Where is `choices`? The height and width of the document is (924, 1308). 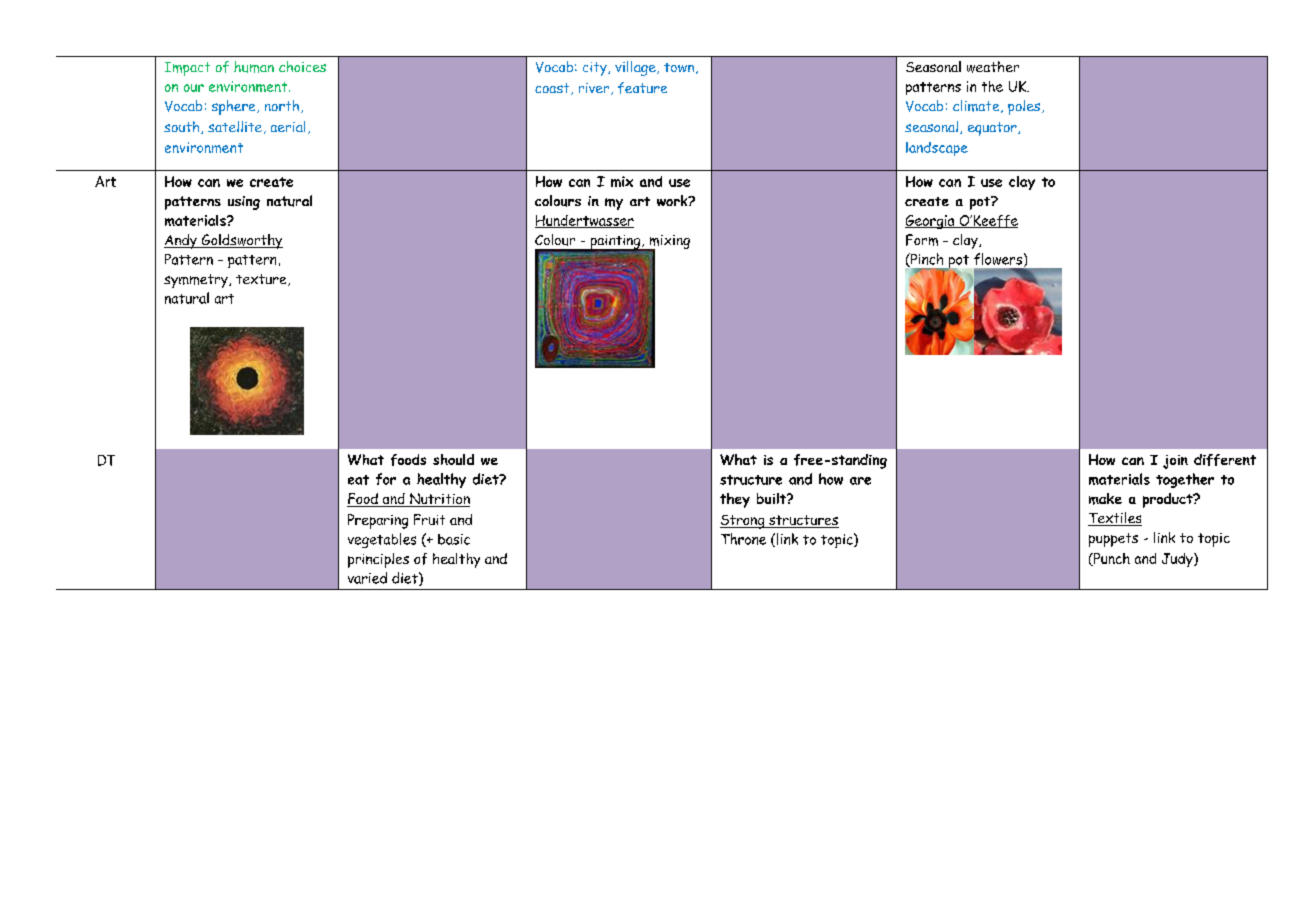
choices is located at coordinates (302, 66).
